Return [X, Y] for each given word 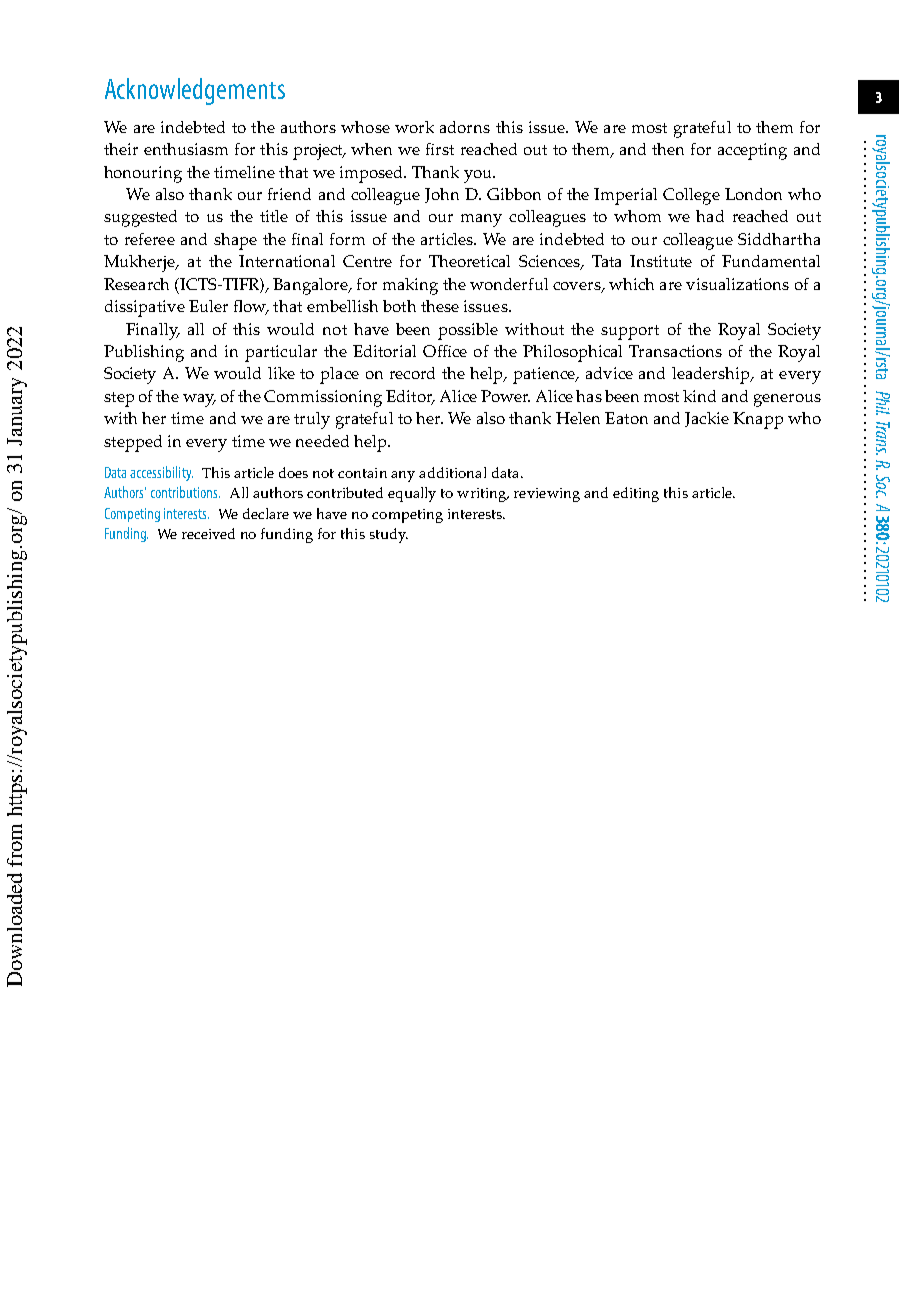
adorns [465, 127]
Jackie [707, 419]
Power [505, 396]
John [442, 195]
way [199, 400]
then [668, 149]
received [208, 533]
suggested [140, 218]
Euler [208, 306]
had [710, 216]
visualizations [737, 284]
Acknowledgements [195, 91]
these [440, 306]
